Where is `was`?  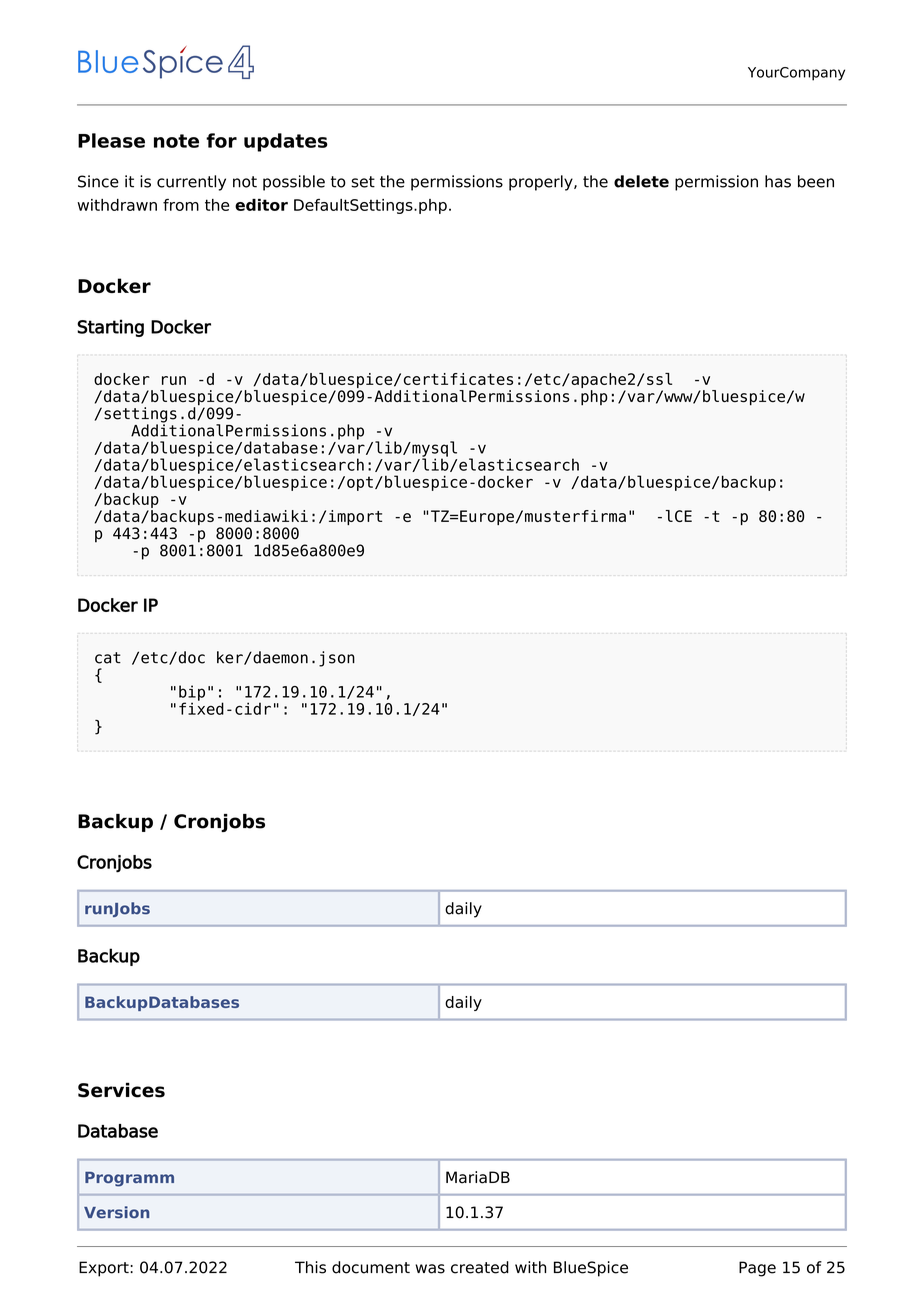
was is located at coordinates (430, 1269).
